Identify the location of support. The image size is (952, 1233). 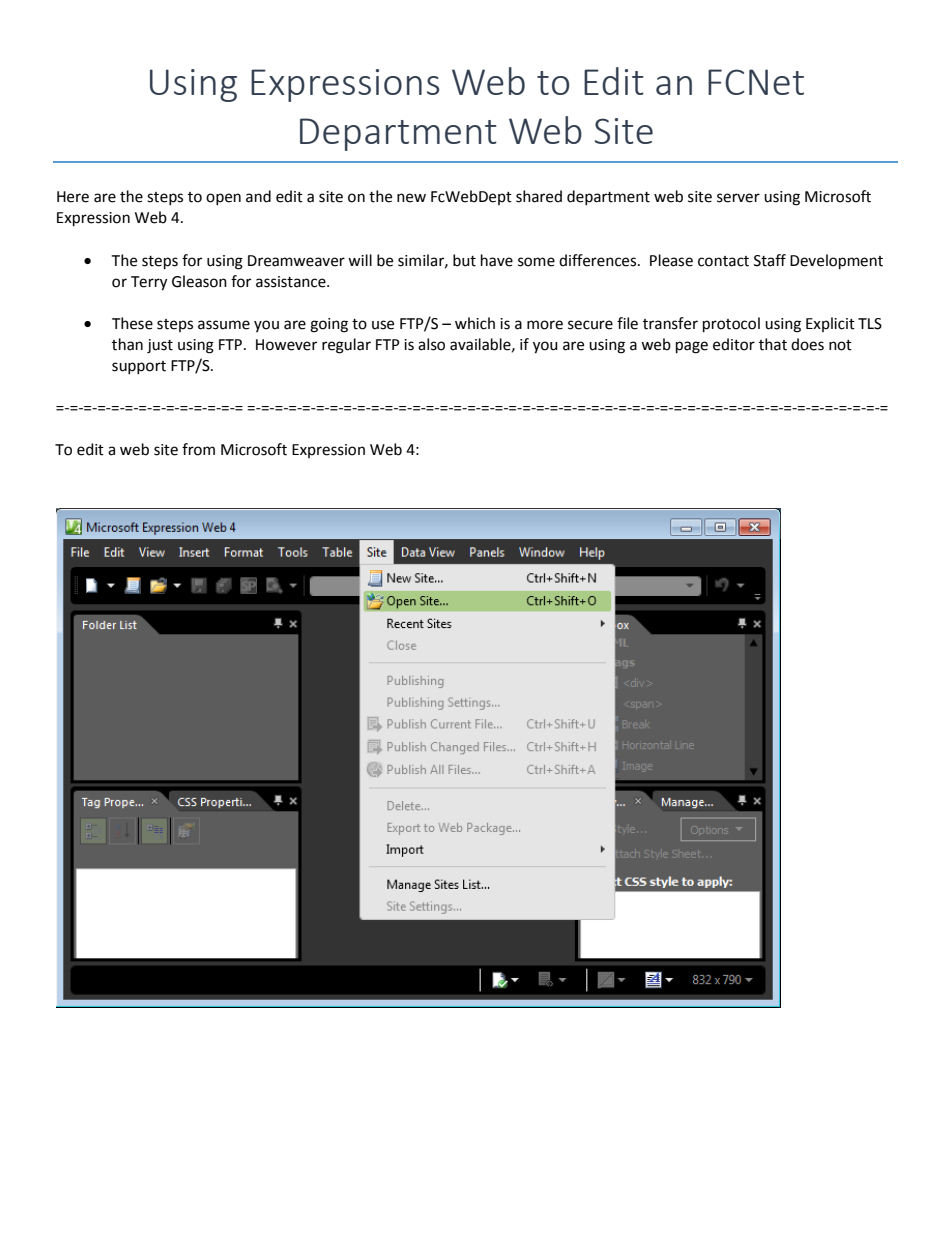
(139, 367).
